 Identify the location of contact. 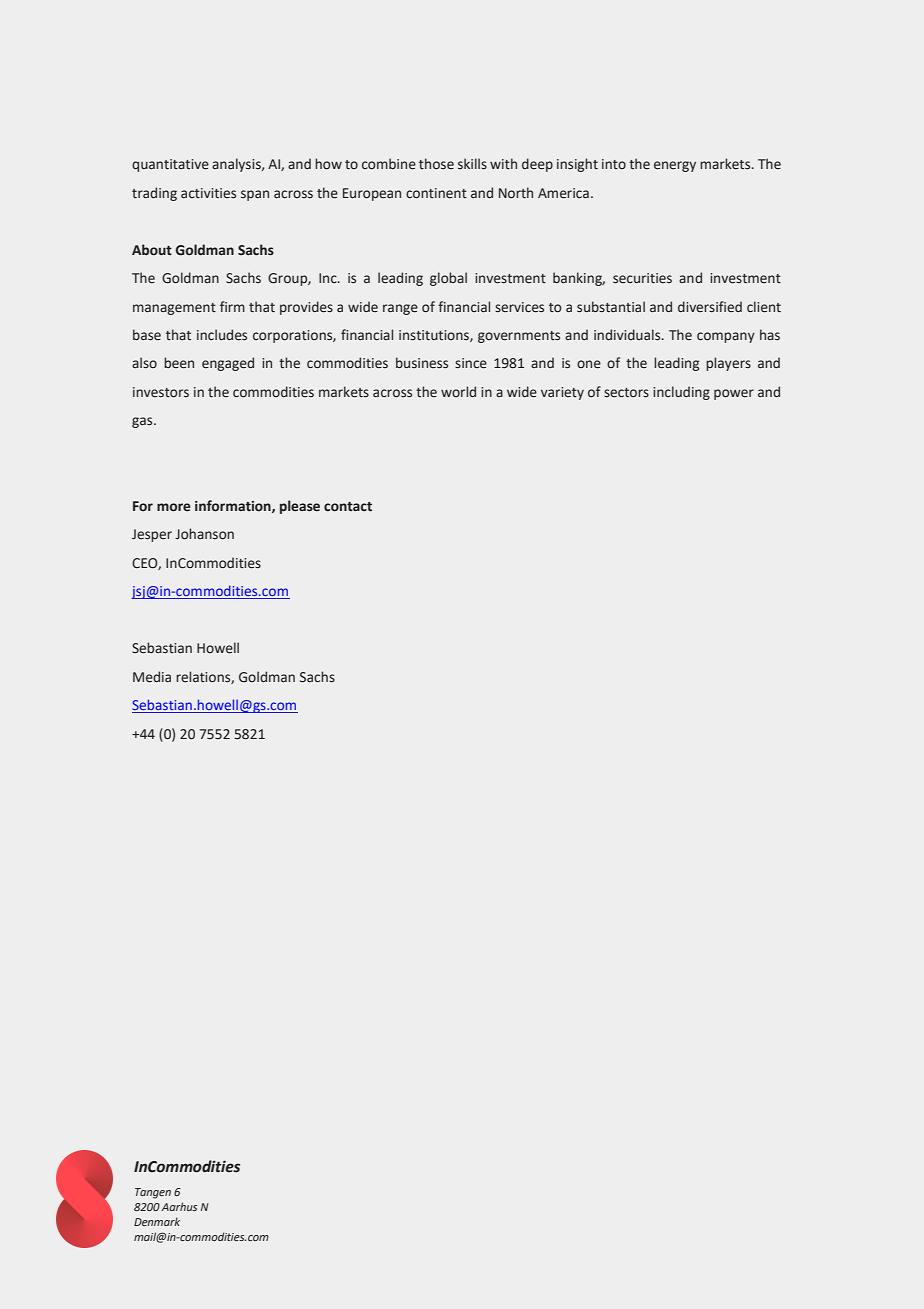
(348, 507).
